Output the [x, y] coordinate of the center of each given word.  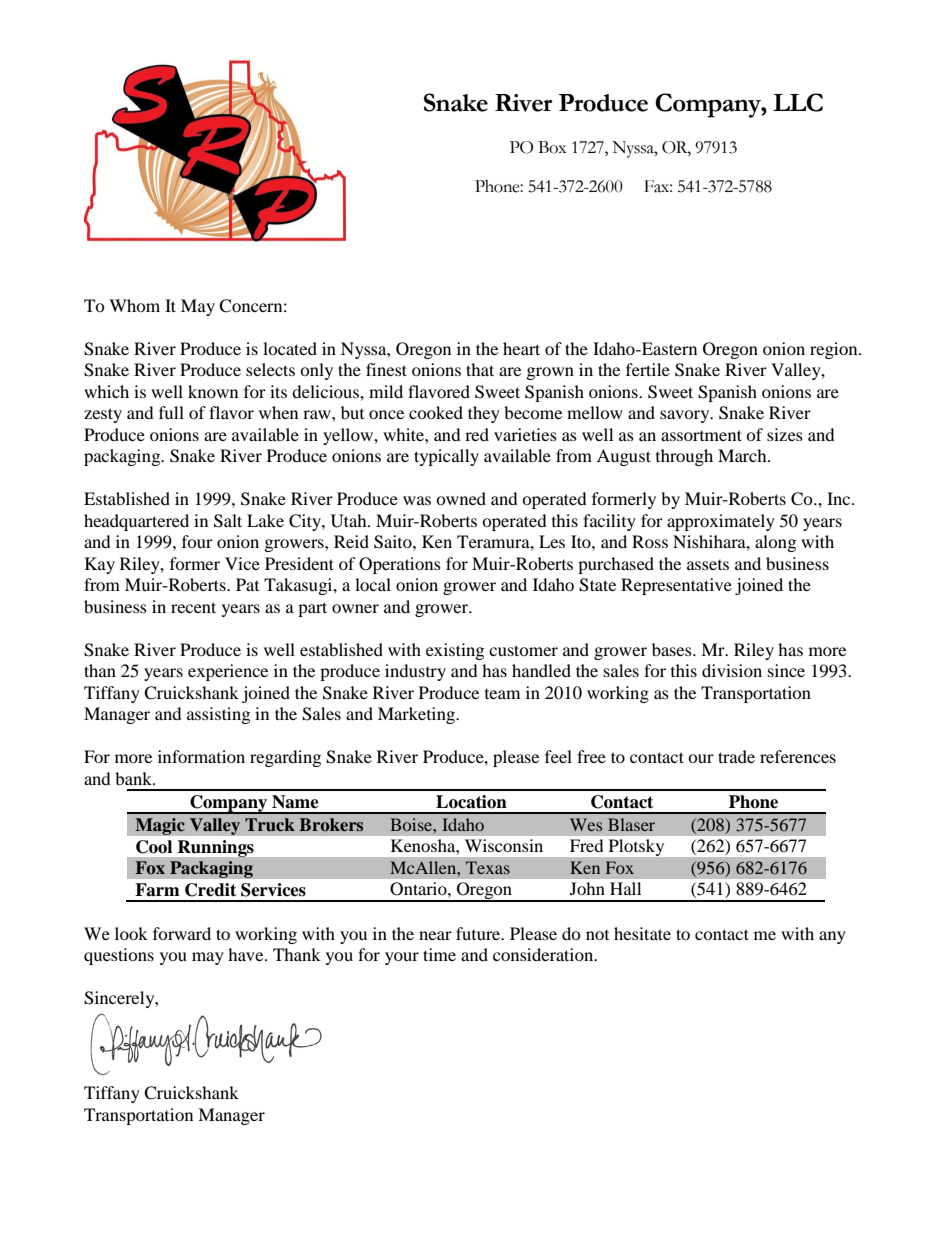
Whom [134, 305]
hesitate [642, 933]
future [479, 933]
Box [552, 147]
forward [182, 933]
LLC [798, 102]
